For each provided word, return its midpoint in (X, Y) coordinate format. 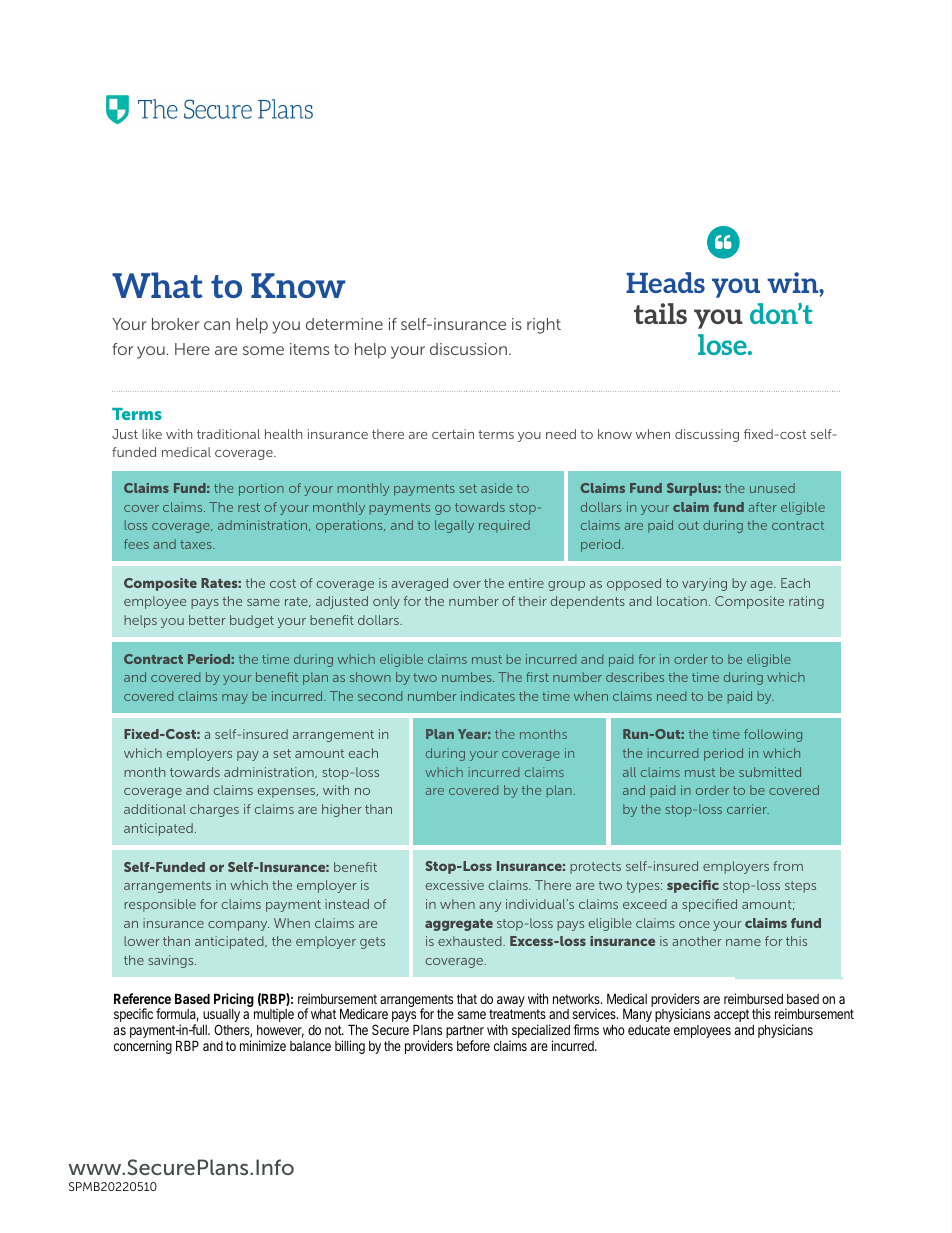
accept (731, 1015)
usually (221, 1017)
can (217, 325)
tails (660, 313)
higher (342, 810)
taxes (197, 544)
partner (465, 1033)
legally (454, 526)
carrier (748, 809)
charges (214, 810)
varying (704, 584)
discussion (468, 349)
